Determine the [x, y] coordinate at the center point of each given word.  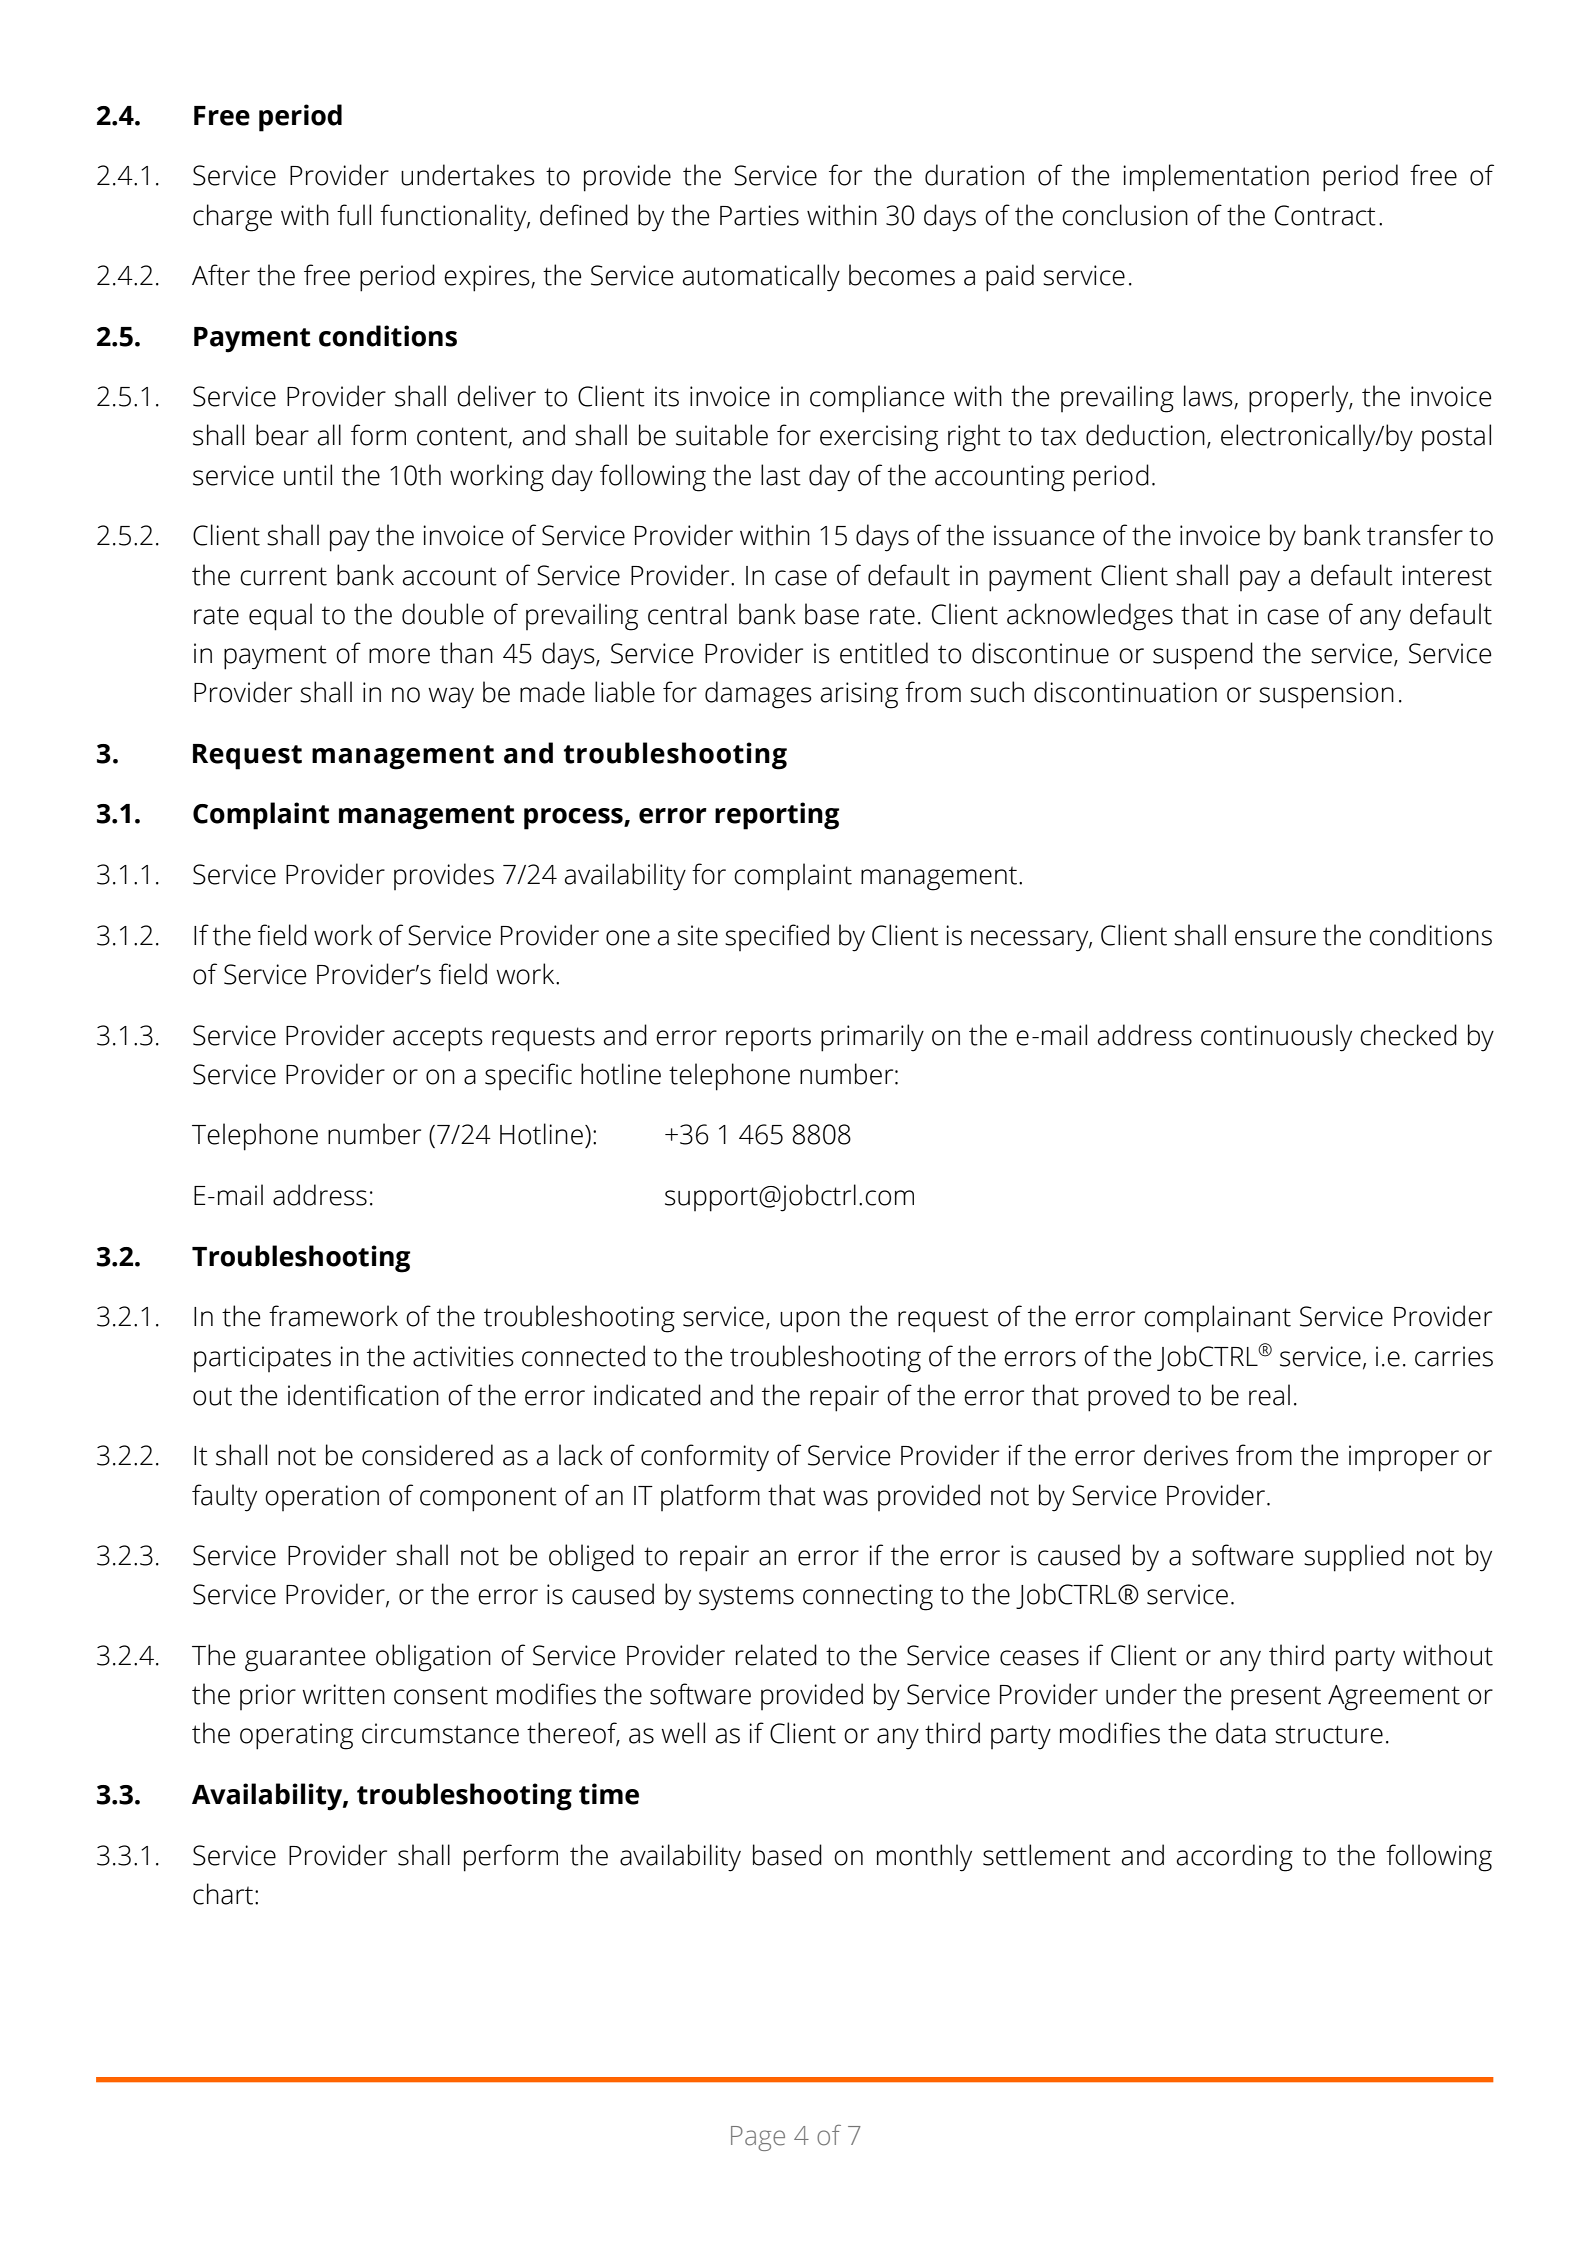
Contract [1325, 215]
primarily [872, 1038]
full [354, 215]
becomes [902, 275]
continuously [1276, 1038]
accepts [438, 1039]
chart [224, 1894]
